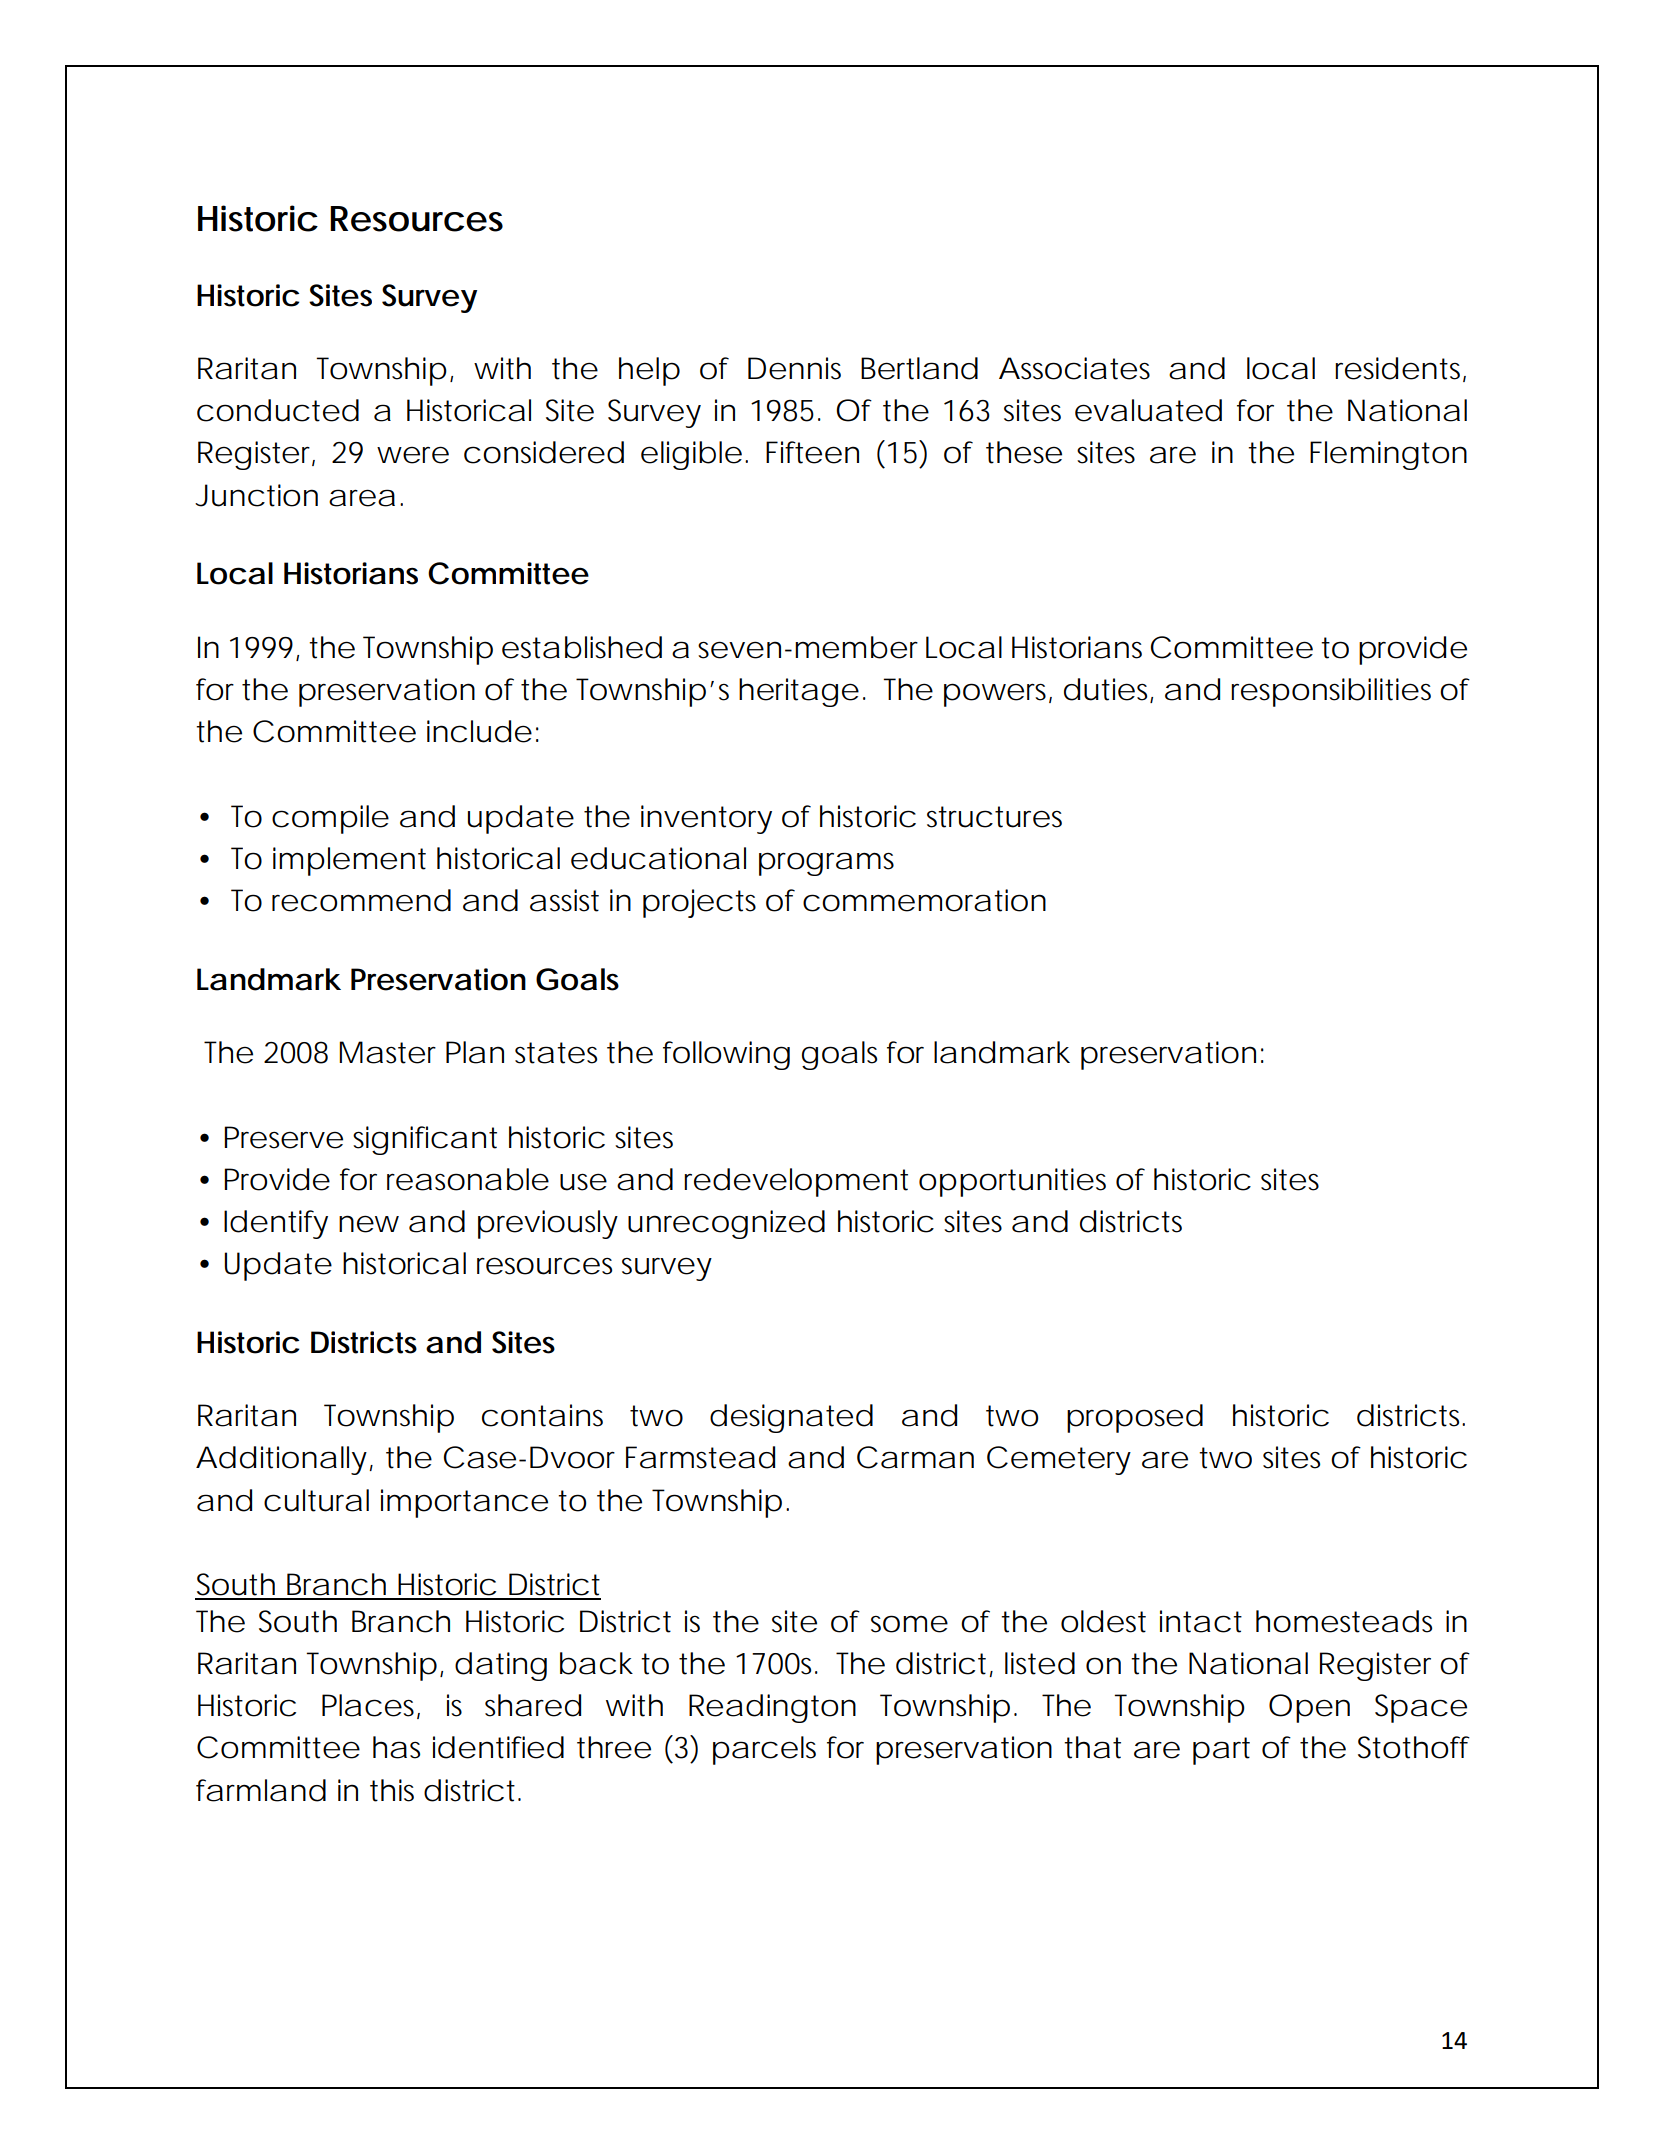  Describe the element at coordinates (794, 368) in the image. I see `Dennis` at that location.
